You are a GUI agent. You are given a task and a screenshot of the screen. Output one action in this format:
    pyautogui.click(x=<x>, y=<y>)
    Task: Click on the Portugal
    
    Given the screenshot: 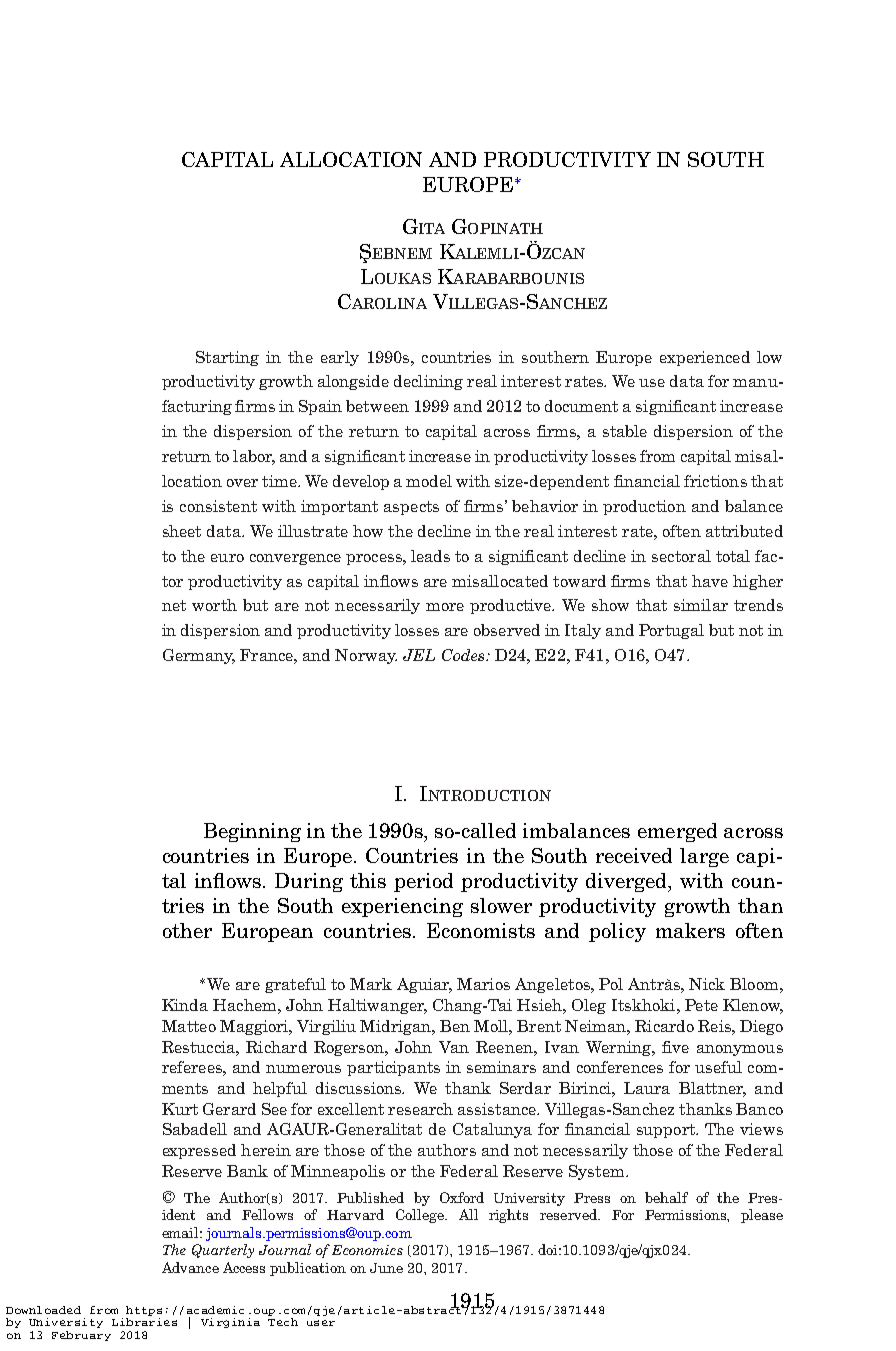 What is the action you would take?
    pyautogui.click(x=671, y=631)
